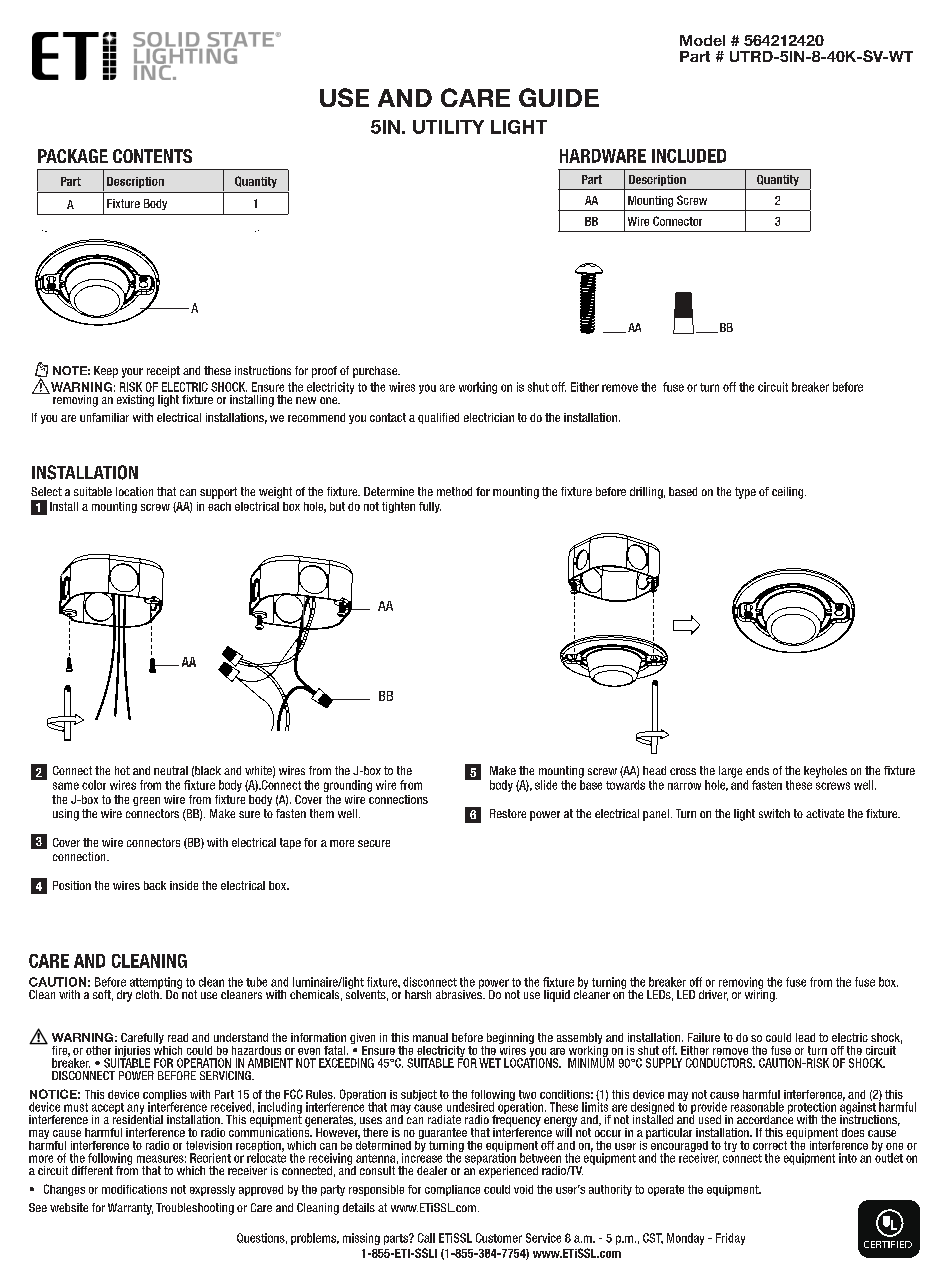 This screenshot has width=949, height=1288. What do you see at coordinates (460, 993) in the screenshot?
I see `abrasives` at bounding box center [460, 993].
